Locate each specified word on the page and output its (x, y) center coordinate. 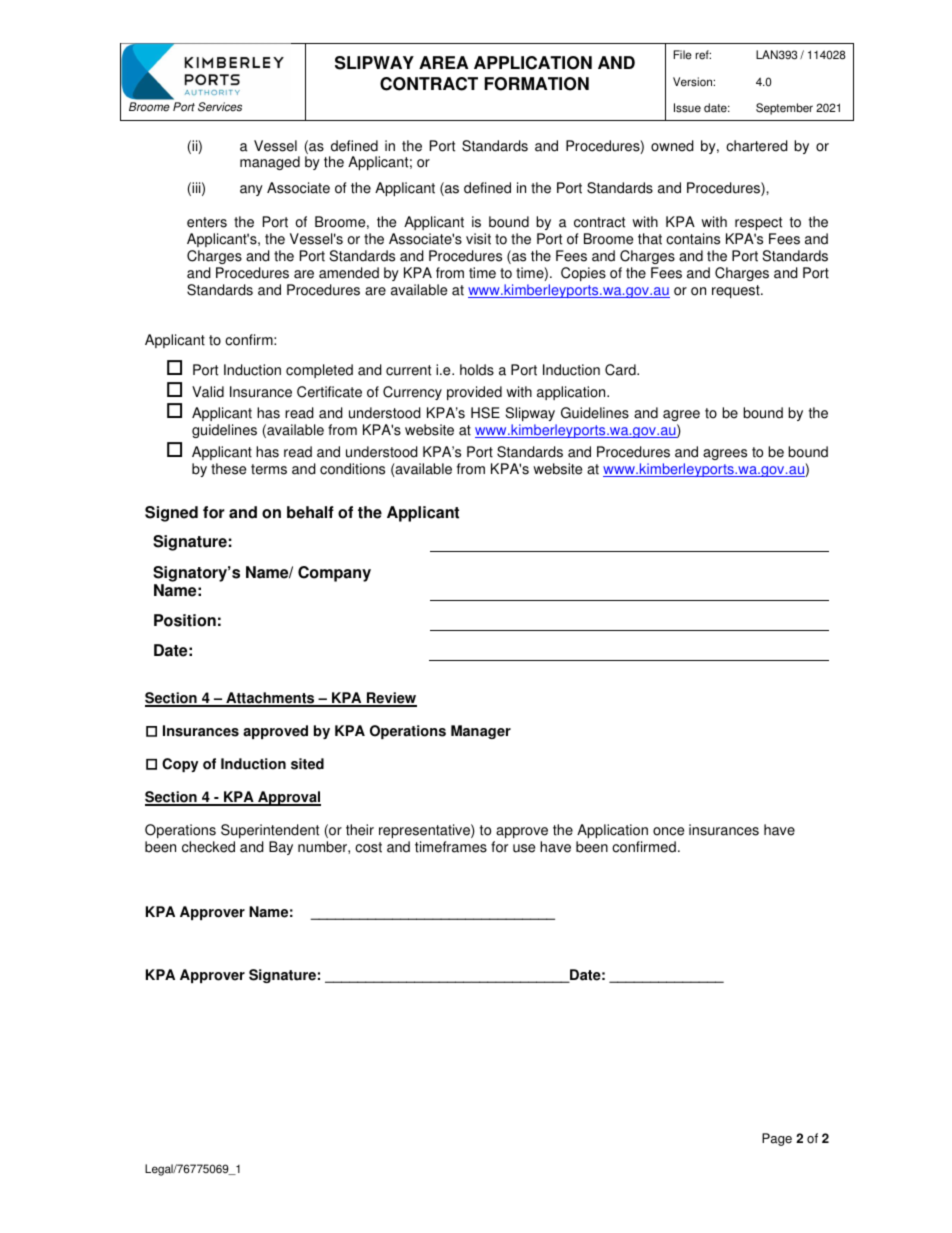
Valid (208, 392)
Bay (281, 848)
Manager (481, 732)
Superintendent (270, 831)
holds (477, 370)
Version (693, 82)
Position (185, 620)
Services (220, 107)
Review (391, 699)
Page (777, 1139)
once (668, 831)
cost (368, 847)
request (737, 291)
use (524, 848)
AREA (443, 62)
